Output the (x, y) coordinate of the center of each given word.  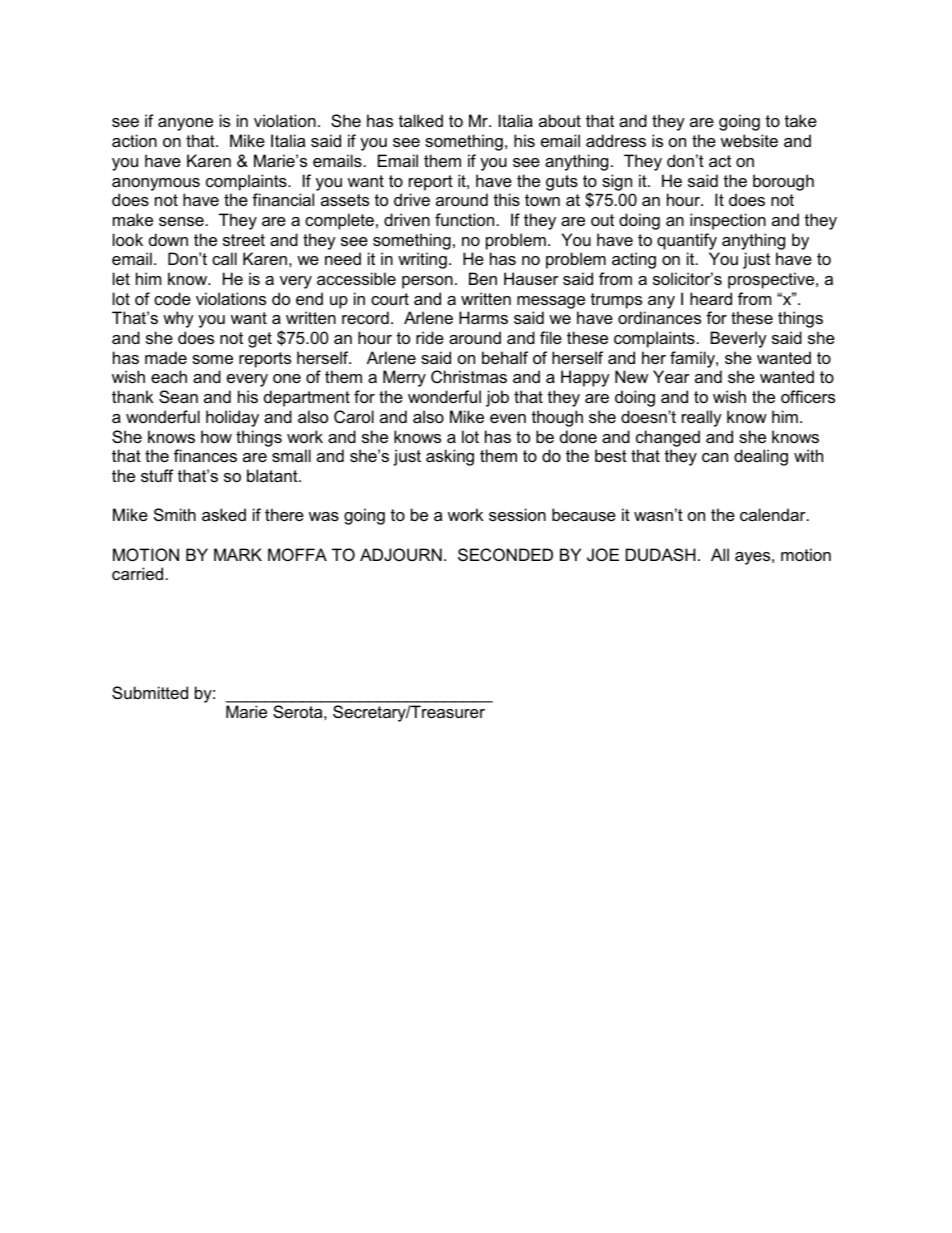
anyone (185, 124)
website (749, 140)
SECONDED (505, 554)
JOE (603, 554)
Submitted (150, 692)
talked (421, 120)
